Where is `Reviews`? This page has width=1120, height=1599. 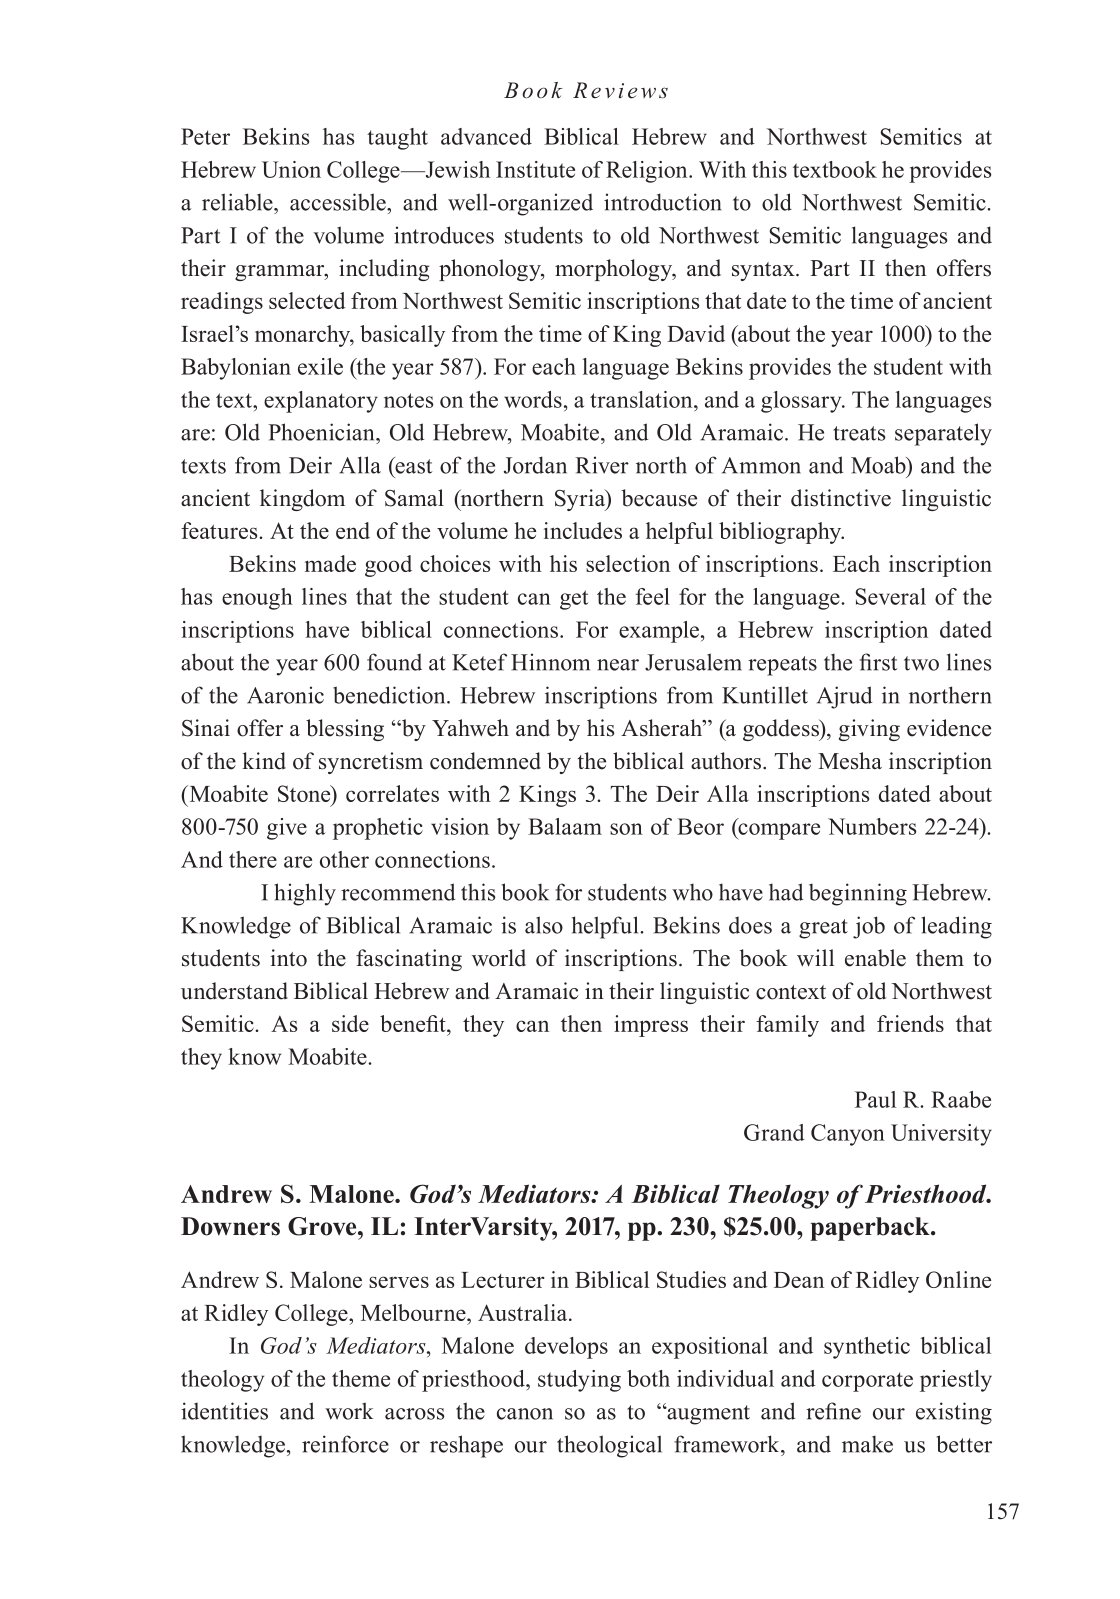 Reviews is located at coordinates (620, 90).
